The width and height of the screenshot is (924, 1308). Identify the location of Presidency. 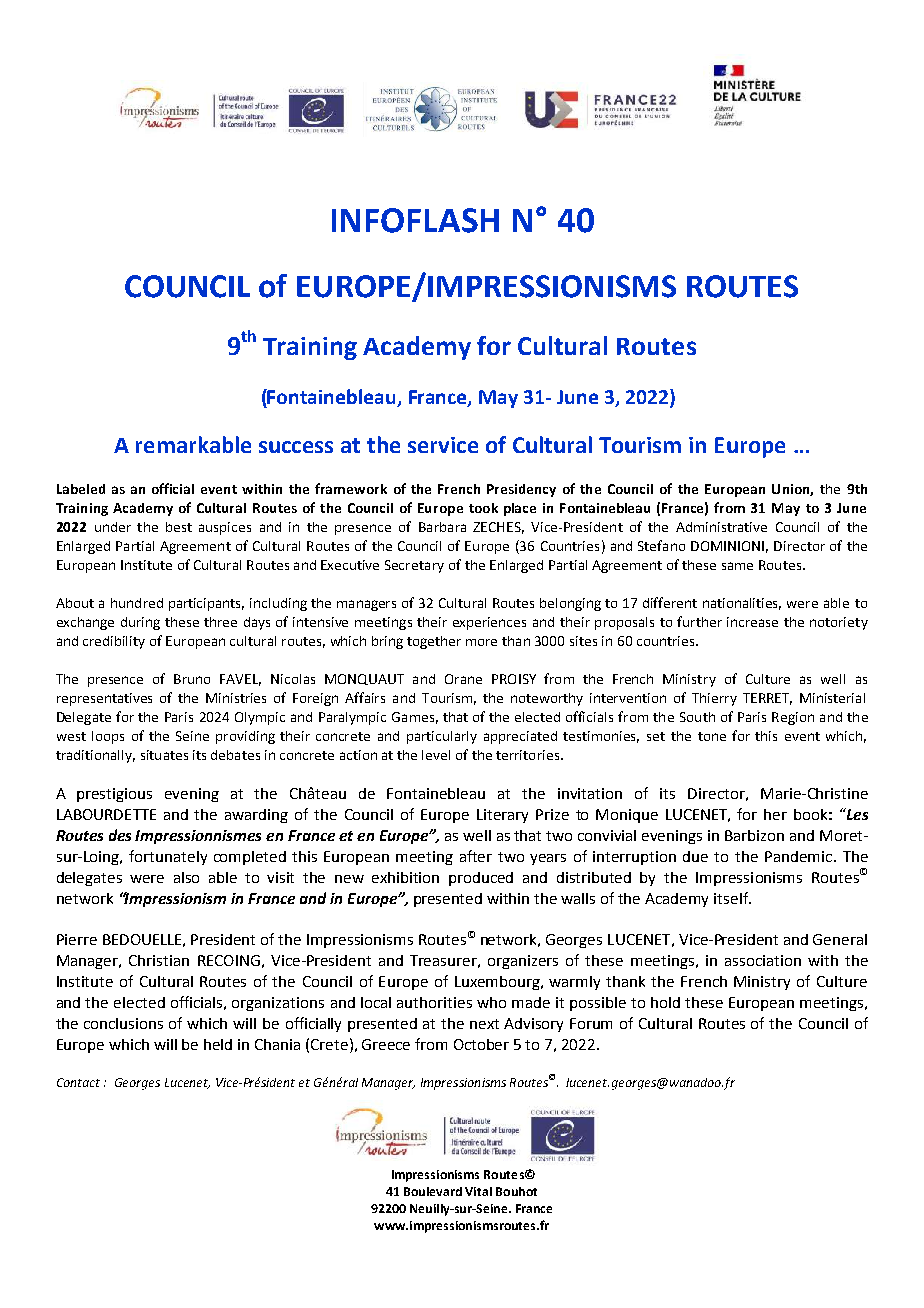
(521, 490).
